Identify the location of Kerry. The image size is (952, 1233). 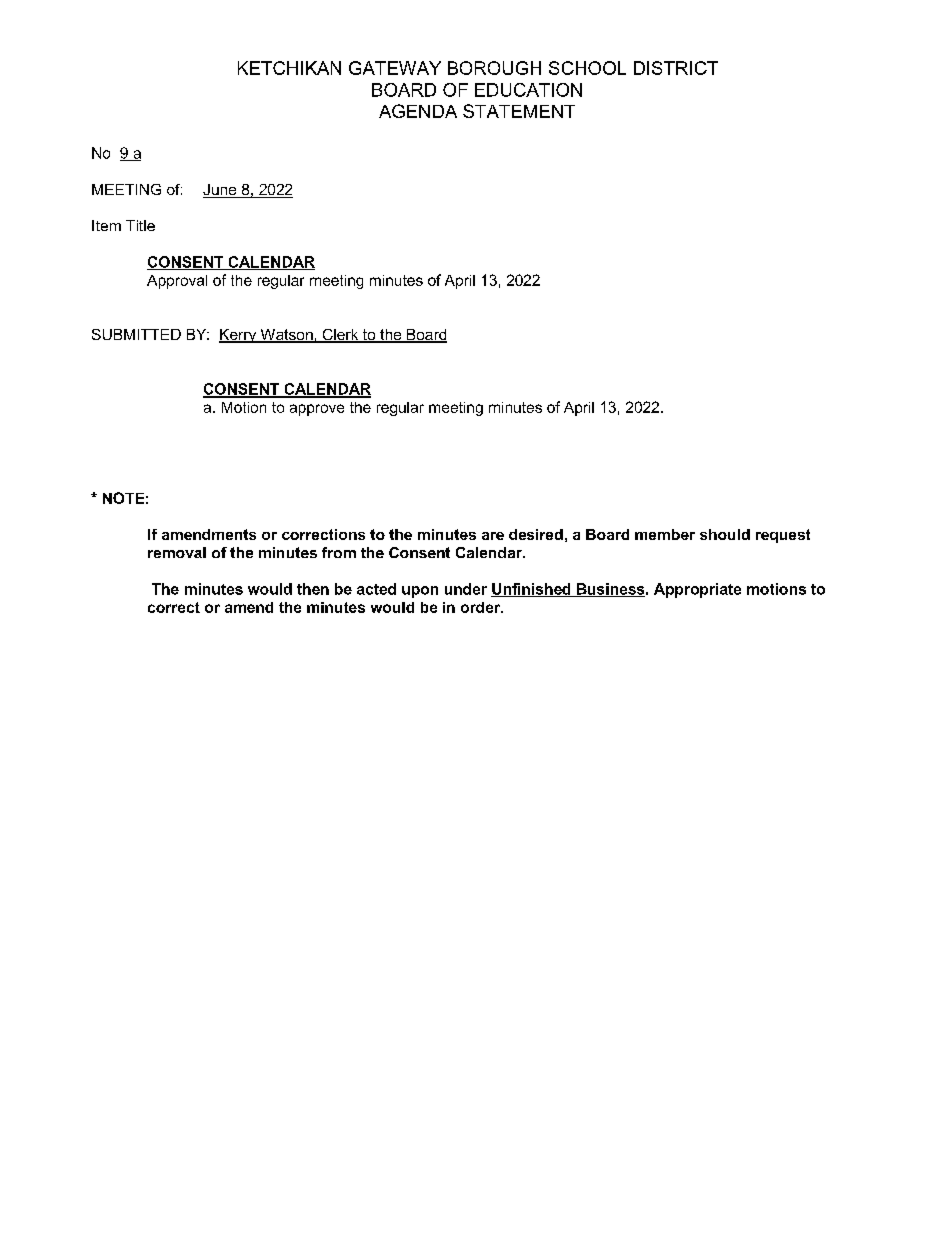
(239, 336).
